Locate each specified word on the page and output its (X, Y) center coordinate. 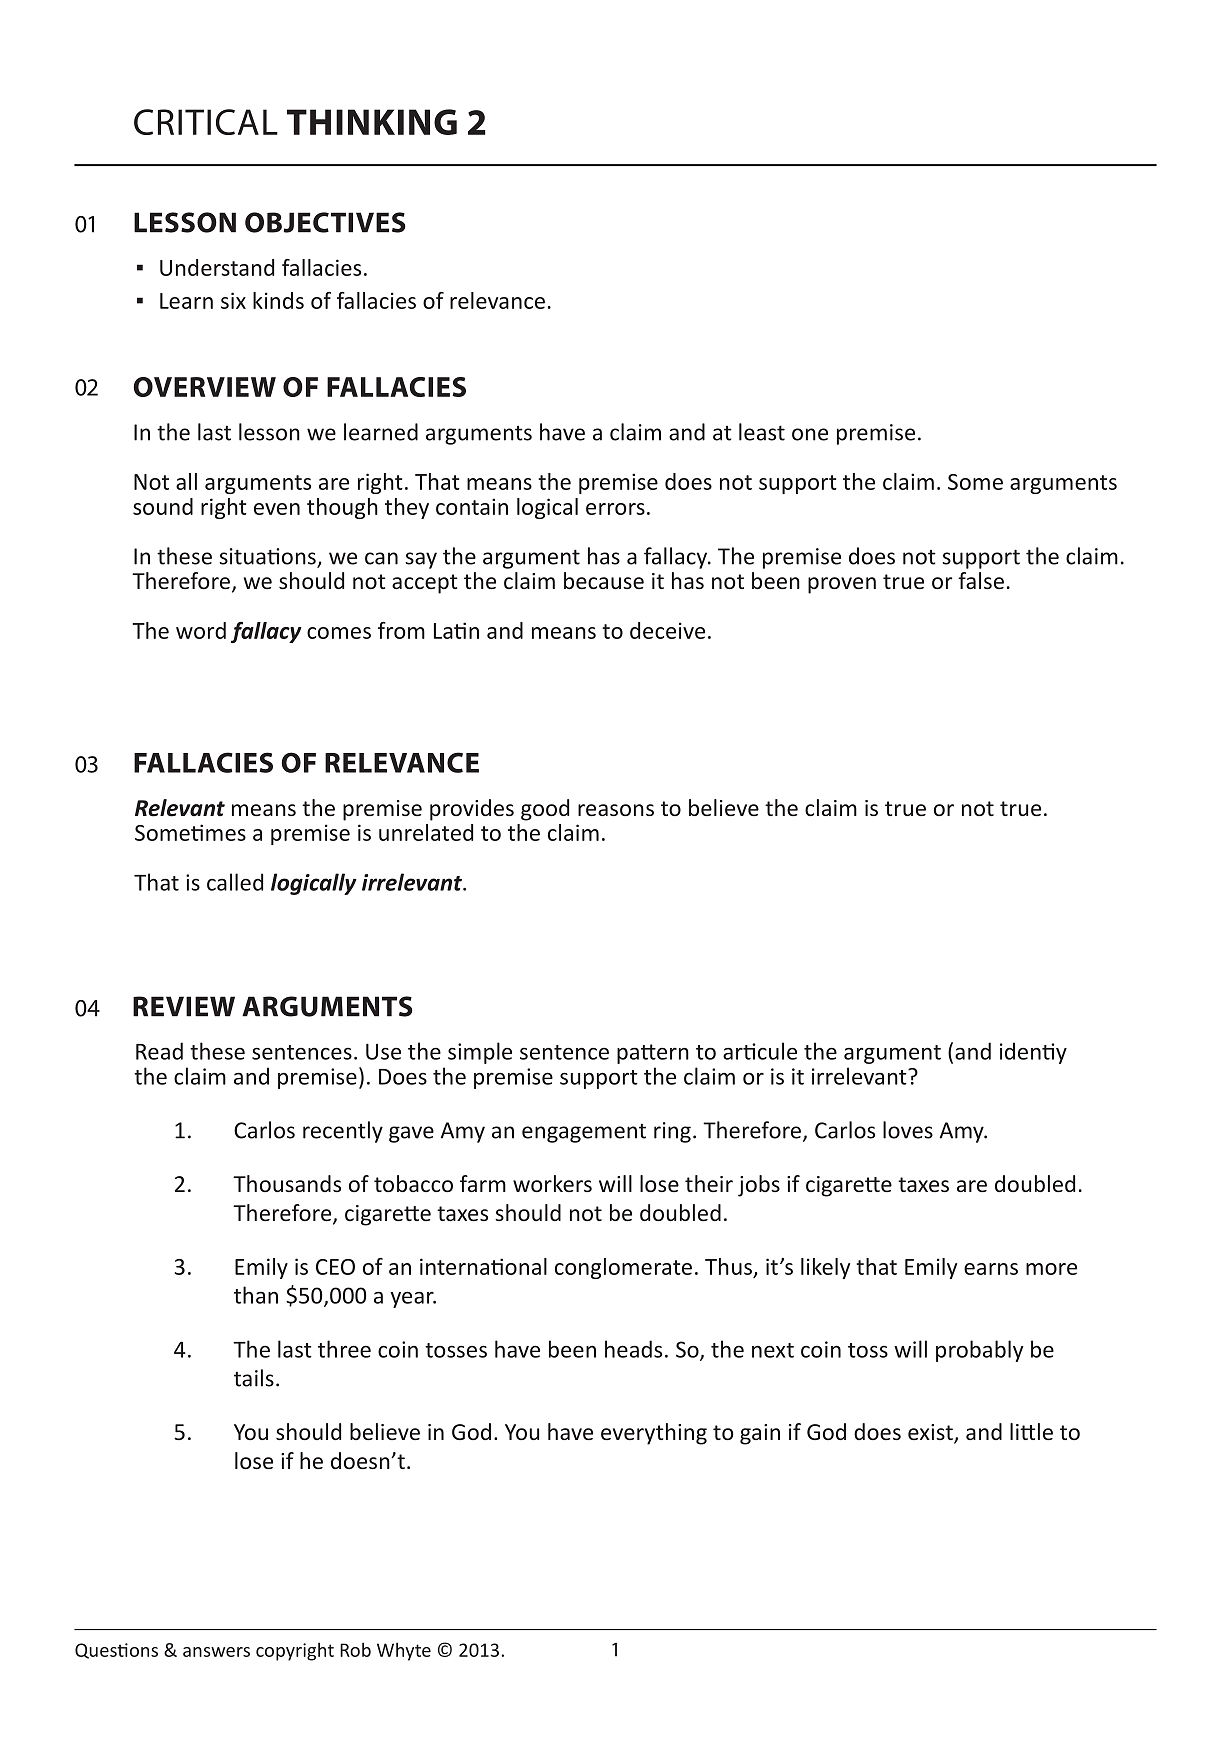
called (235, 882)
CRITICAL (206, 122)
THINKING (372, 122)
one (810, 434)
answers (216, 1652)
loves (908, 1130)
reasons (616, 810)
